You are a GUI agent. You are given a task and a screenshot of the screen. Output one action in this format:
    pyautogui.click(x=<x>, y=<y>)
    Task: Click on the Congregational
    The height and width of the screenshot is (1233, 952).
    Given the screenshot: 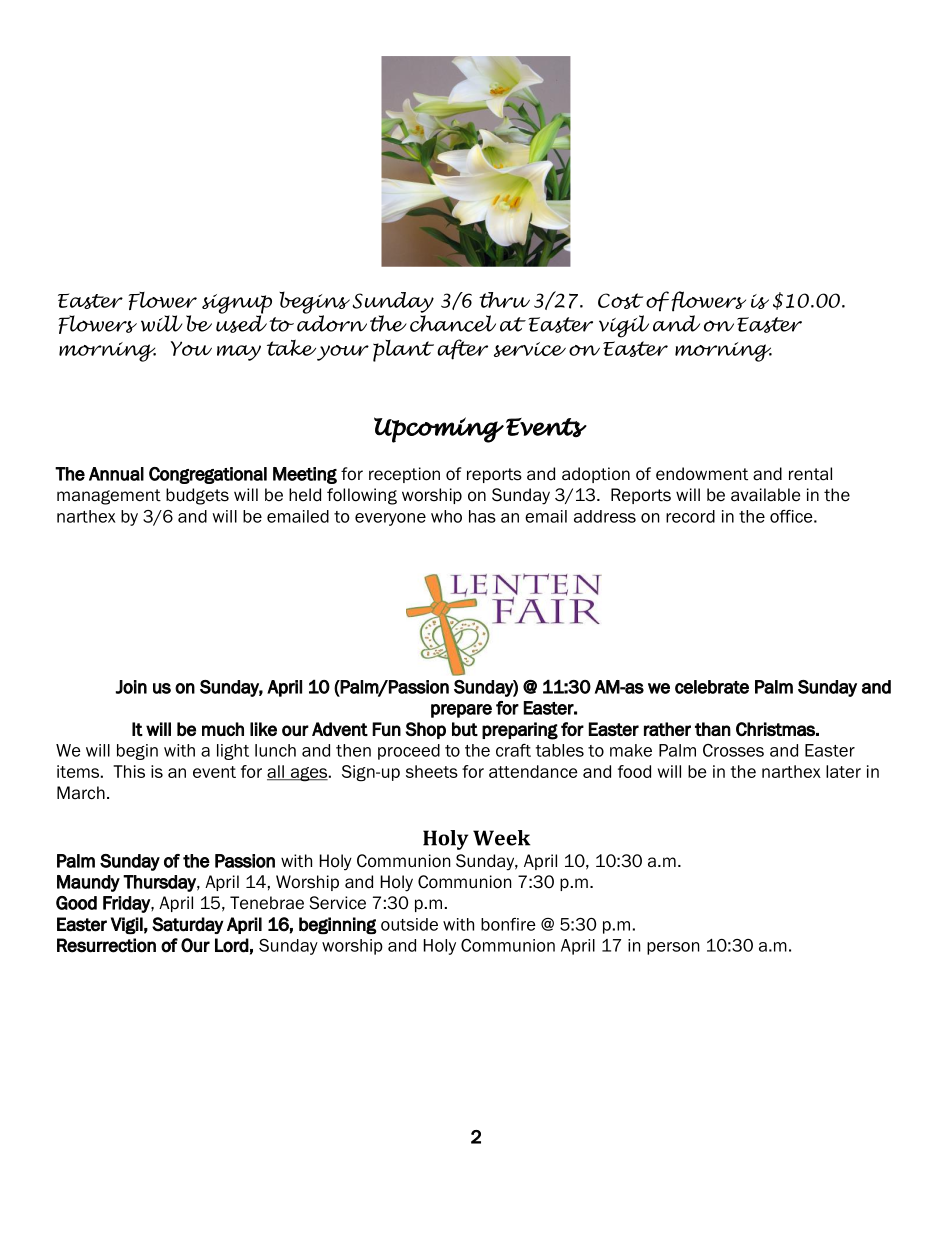 What is the action you would take?
    pyautogui.click(x=208, y=475)
